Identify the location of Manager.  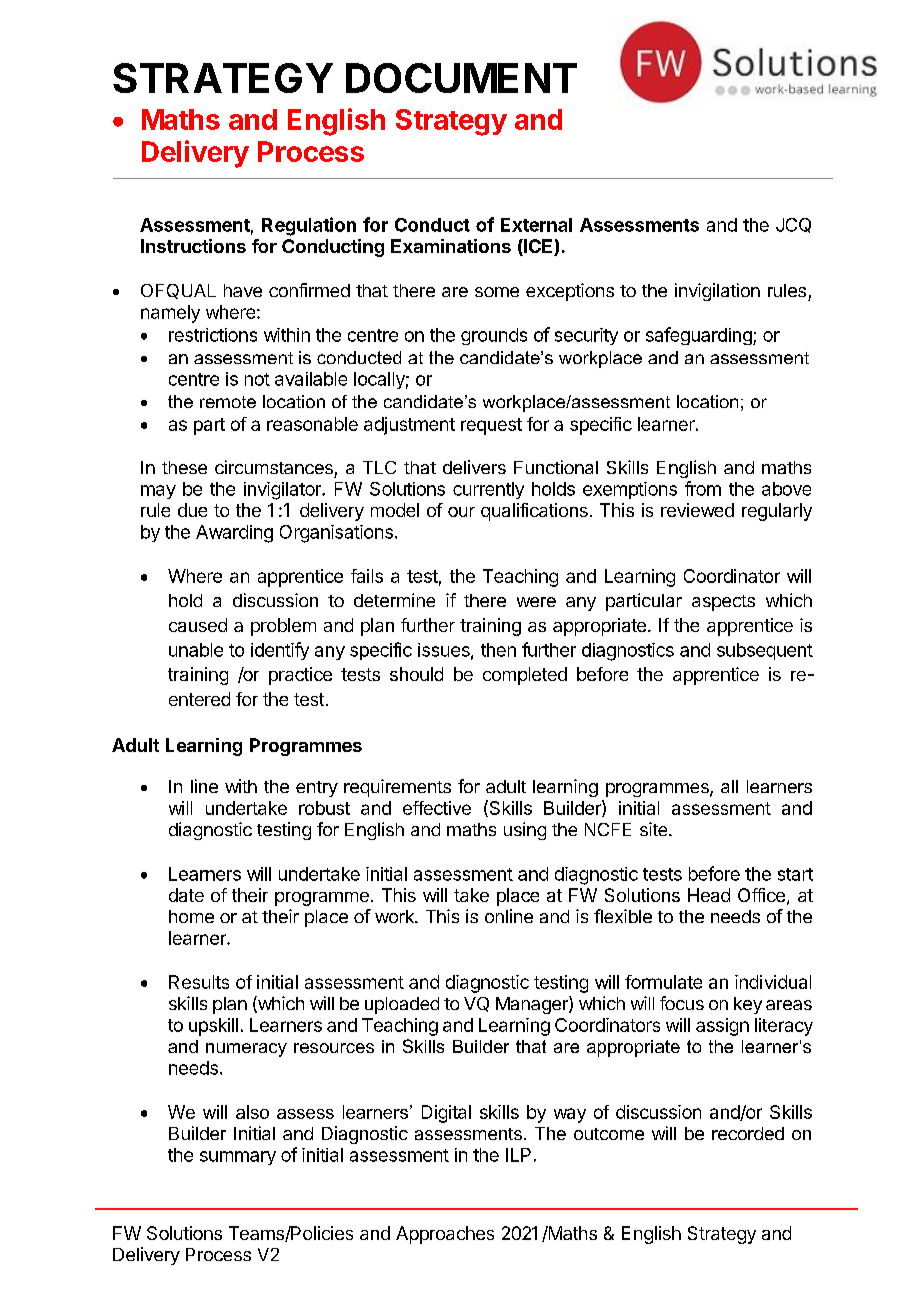
(533, 1005).
